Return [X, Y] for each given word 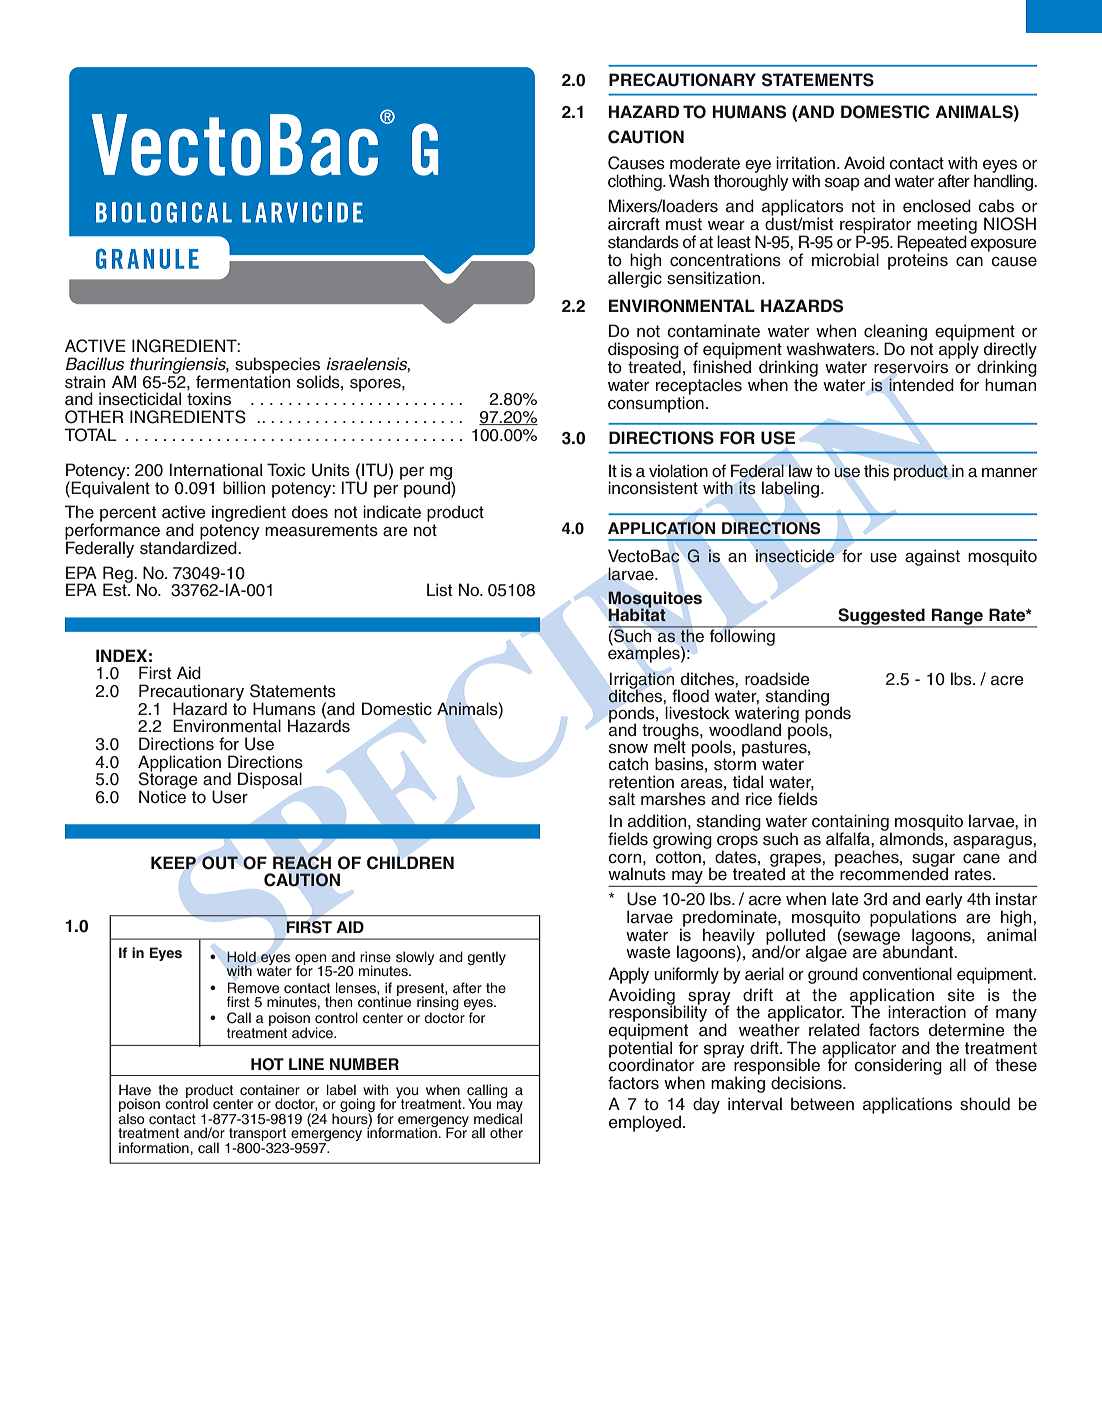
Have [135, 1090]
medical [498, 1118]
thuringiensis [179, 366]
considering [898, 1066]
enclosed [937, 206]
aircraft [634, 224]
